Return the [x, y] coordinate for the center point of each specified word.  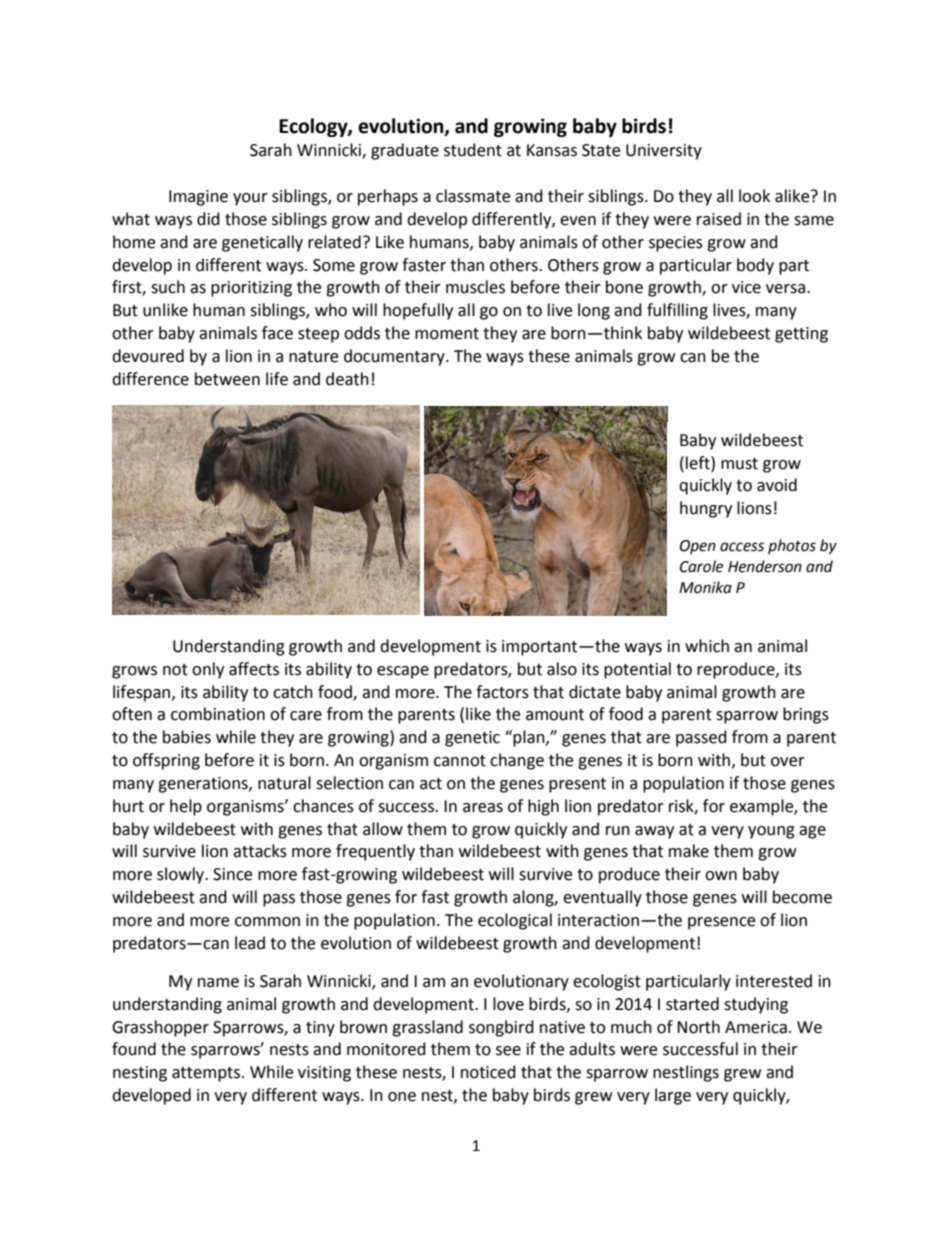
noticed [488, 1072]
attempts [207, 1074]
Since [232, 874]
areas [483, 808]
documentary [395, 357]
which [707, 646]
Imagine [198, 198]
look [754, 196]
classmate [473, 196]
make [689, 851]
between [227, 379]
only [208, 670]
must [739, 464]
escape [403, 672]
